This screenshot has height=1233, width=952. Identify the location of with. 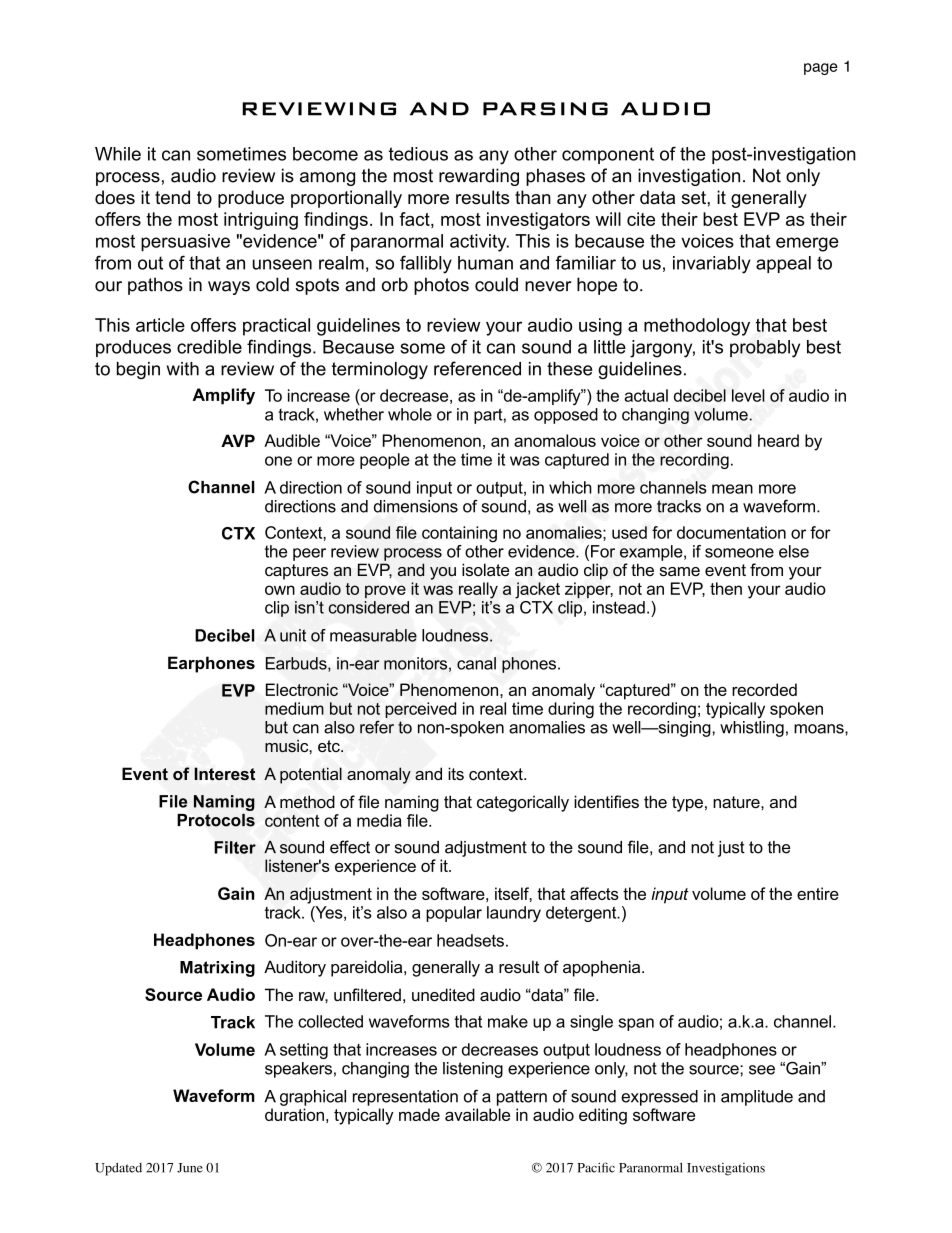
(183, 369).
